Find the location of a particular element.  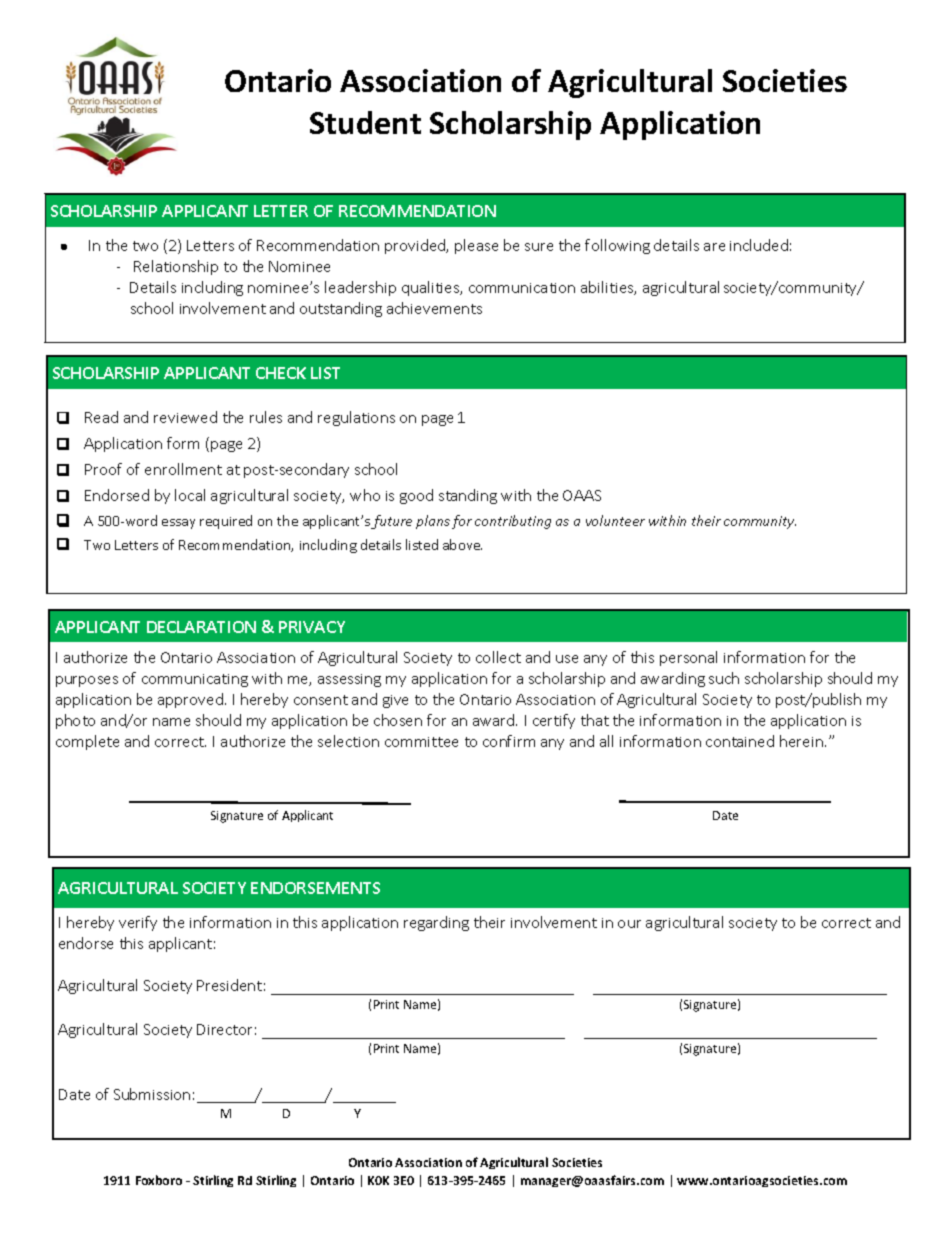

Submission is located at coordinates (152, 1094).
